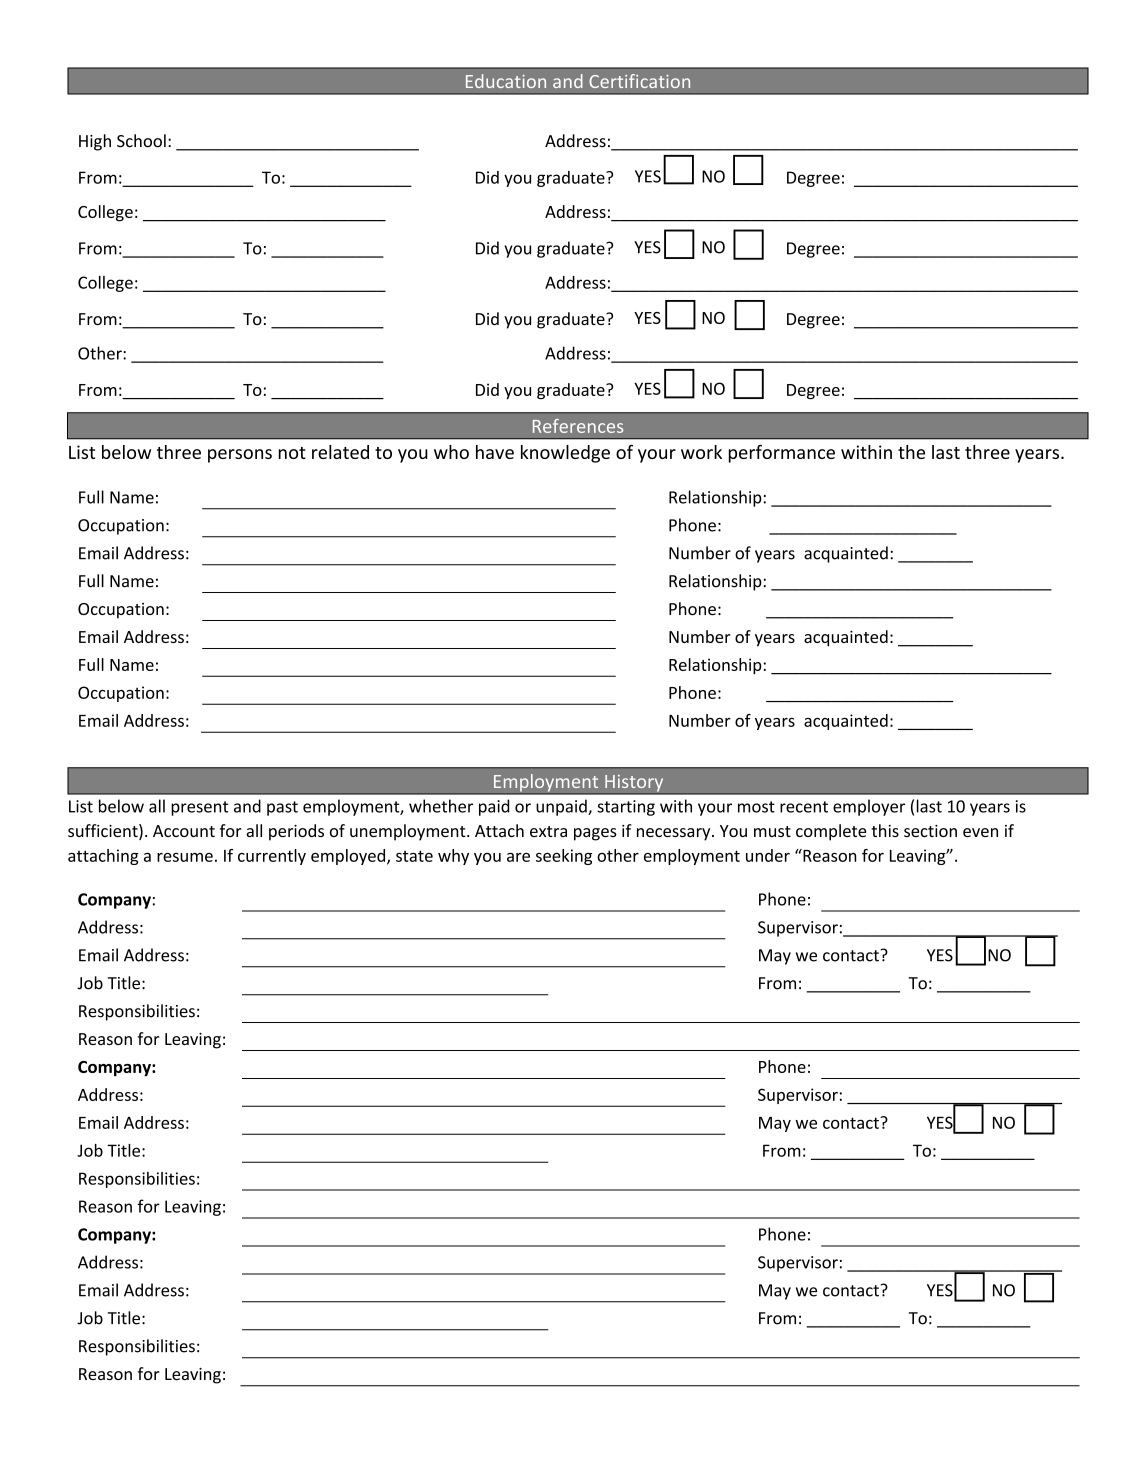 Image resolution: width=1147 pixels, height=1484 pixels. Describe the element at coordinates (184, 831) in the screenshot. I see `Account` at that location.
